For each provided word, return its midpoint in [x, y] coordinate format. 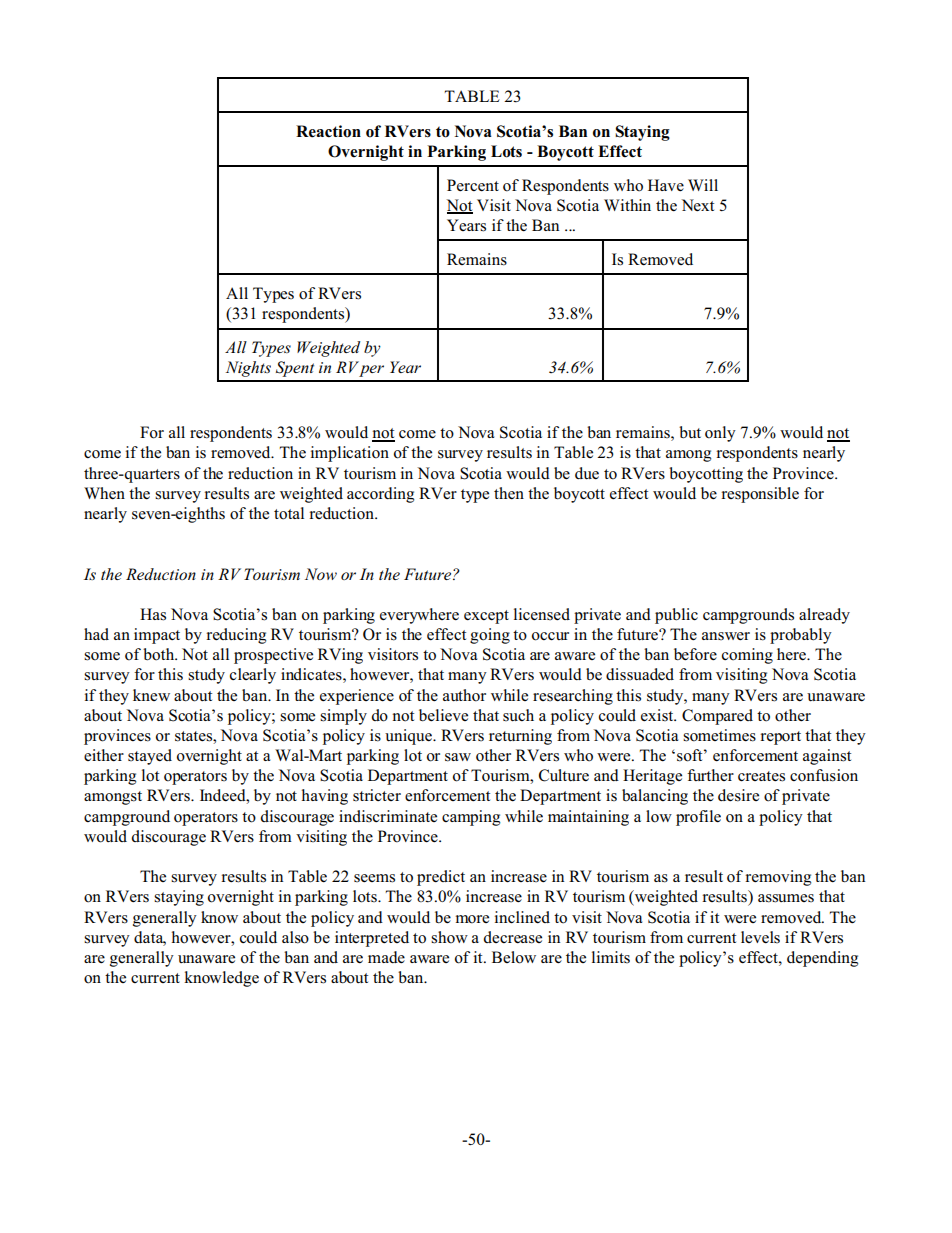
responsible [760, 495]
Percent [473, 185]
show [449, 937]
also [295, 937]
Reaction [328, 131]
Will [703, 185]
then [509, 493]
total [289, 513]
